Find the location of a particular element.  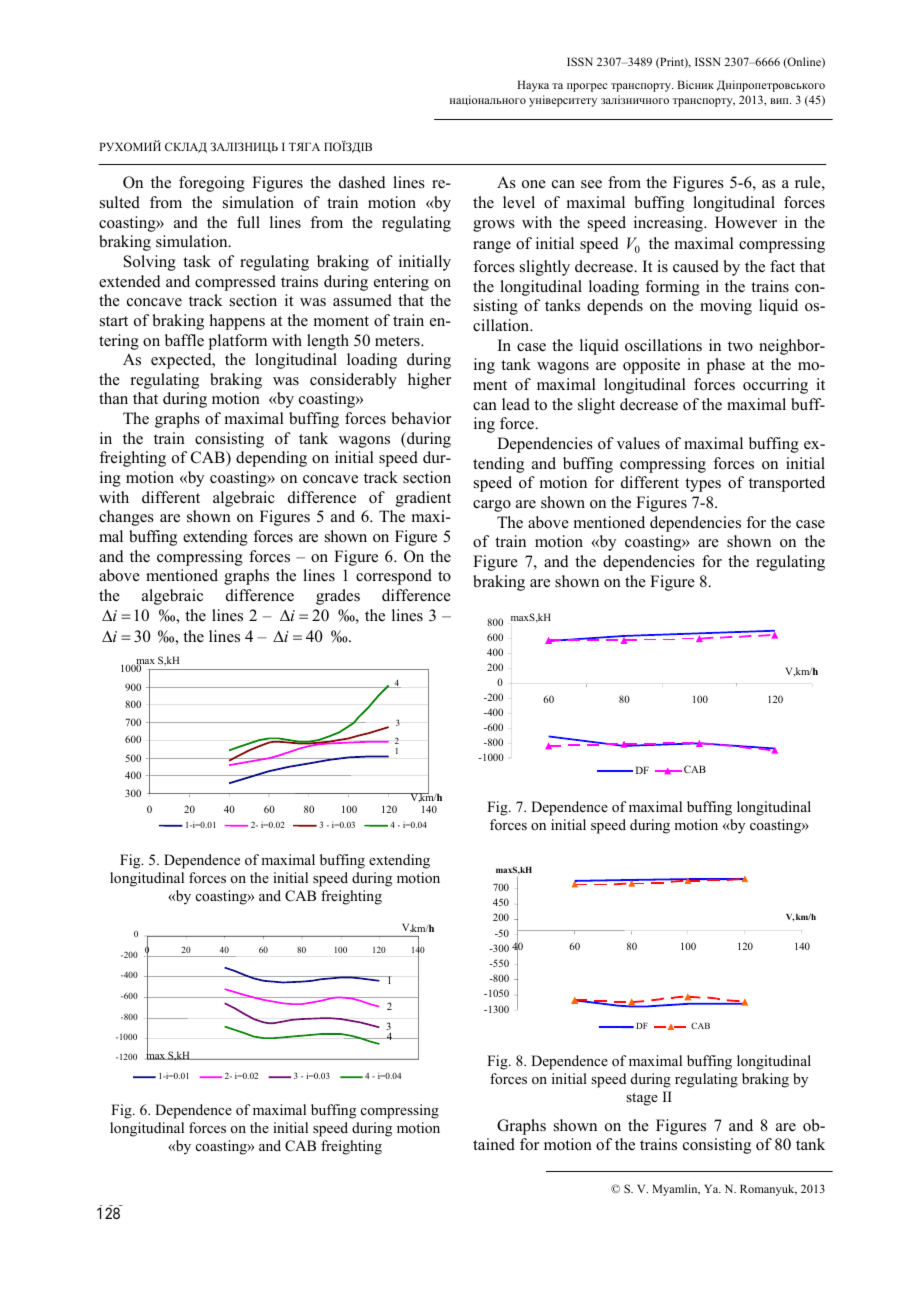

foregoing is located at coordinates (212, 184).
